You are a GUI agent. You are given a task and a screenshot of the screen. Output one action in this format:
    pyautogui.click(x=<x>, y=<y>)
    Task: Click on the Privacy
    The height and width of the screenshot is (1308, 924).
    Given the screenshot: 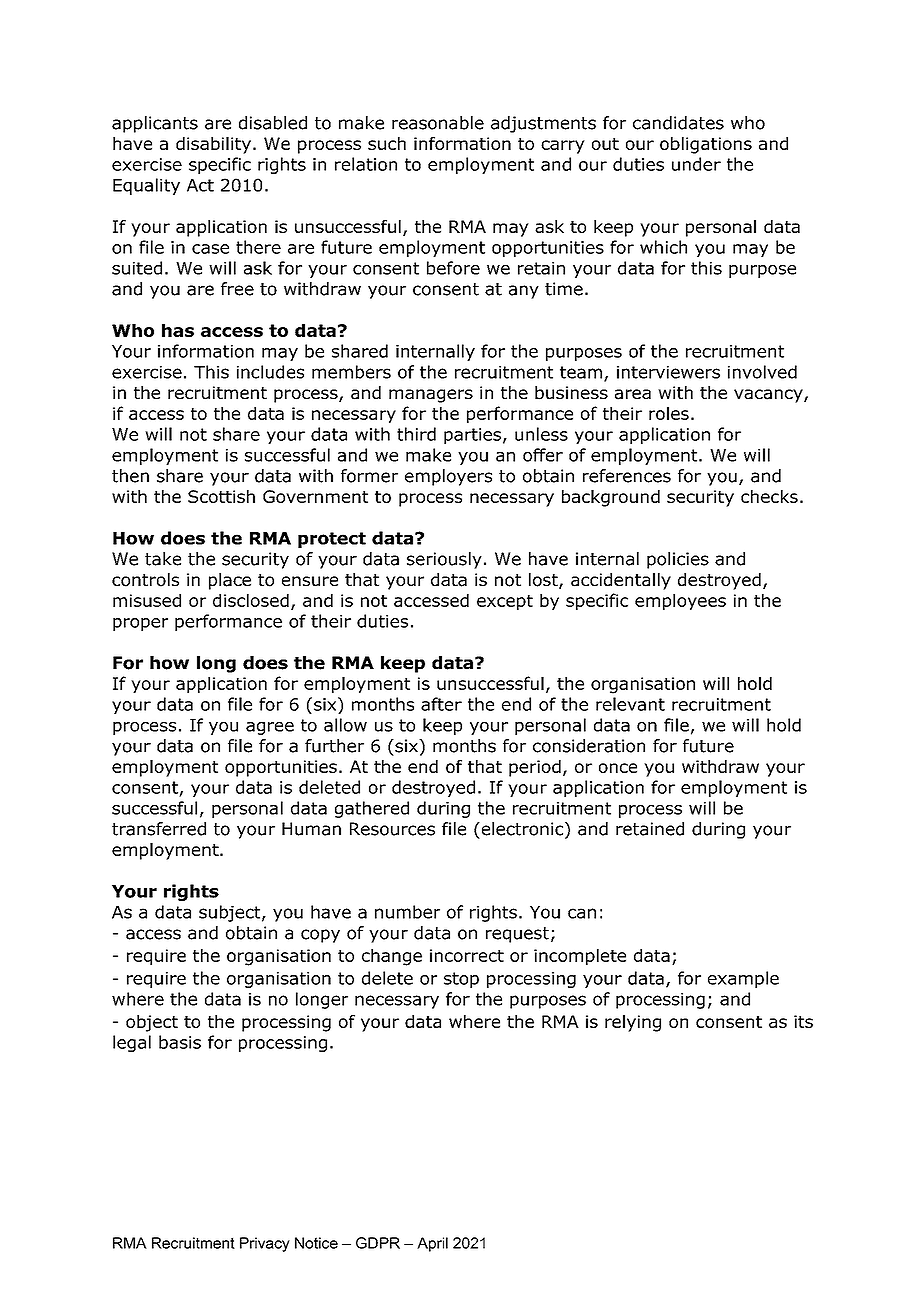 What is the action you would take?
    pyautogui.click(x=265, y=1244)
